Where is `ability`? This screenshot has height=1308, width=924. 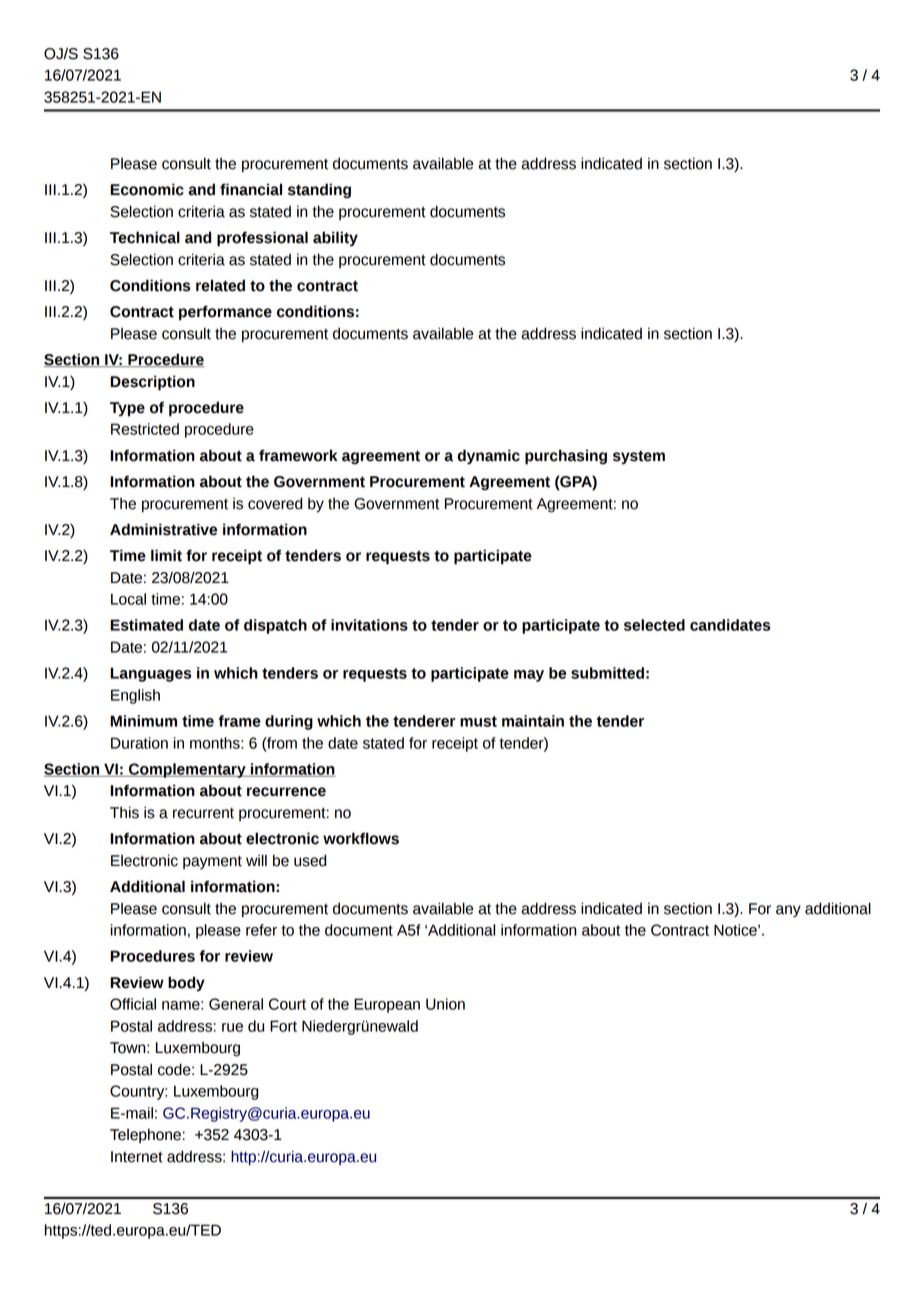 ability is located at coordinates (335, 238).
